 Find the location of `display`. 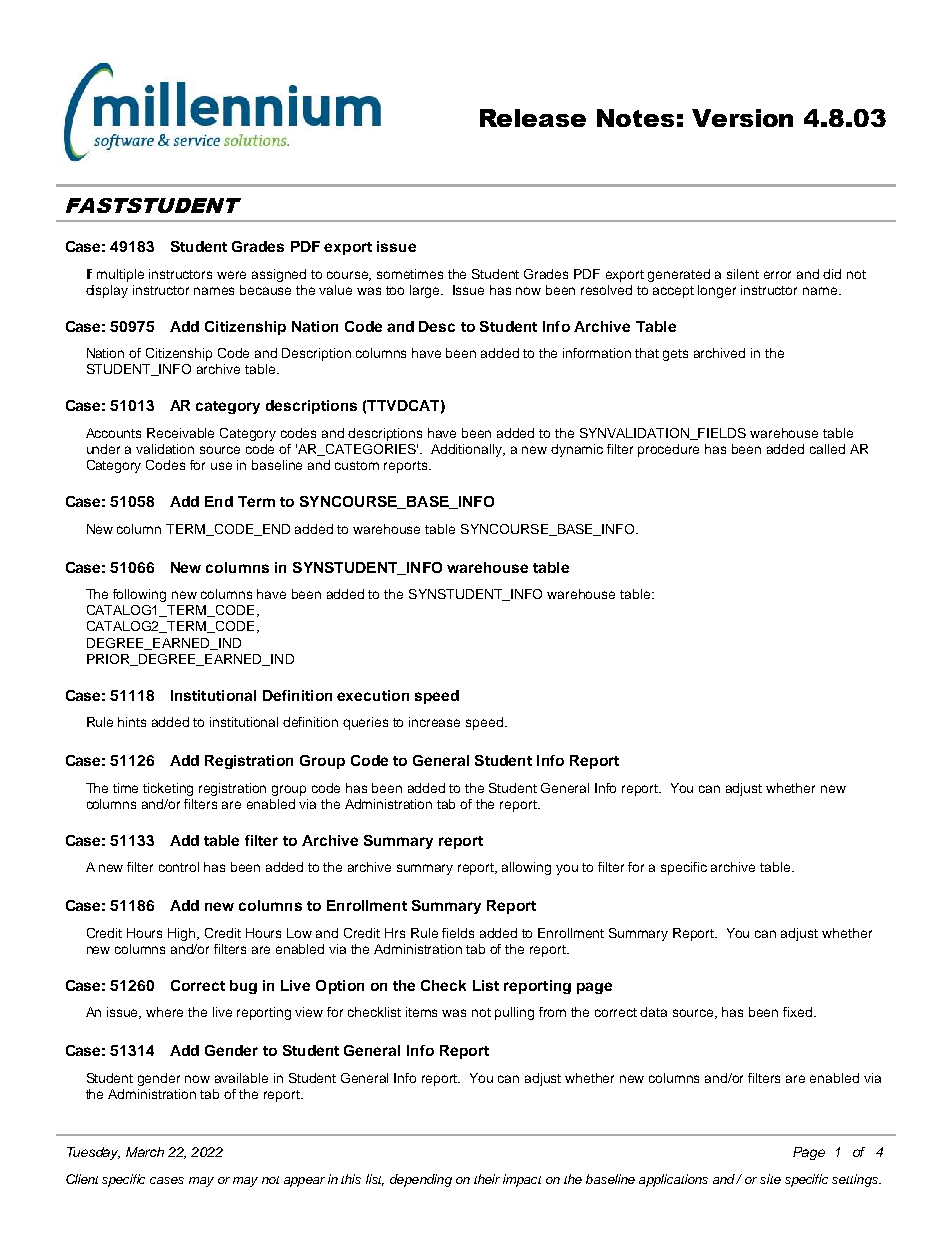

display is located at coordinates (107, 291).
